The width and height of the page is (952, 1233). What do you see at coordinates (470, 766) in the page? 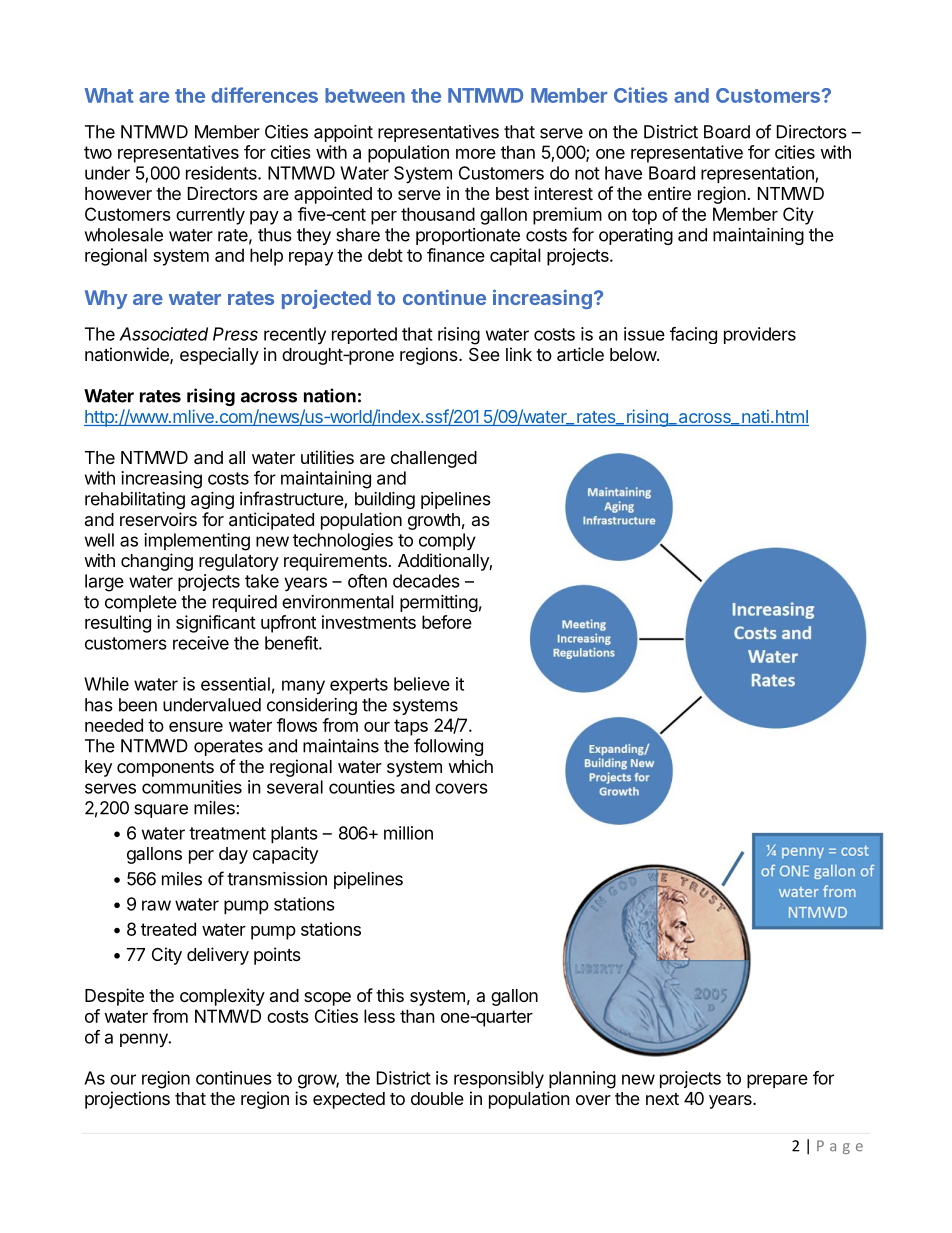
I see `which` at bounding box center [470, 766].
